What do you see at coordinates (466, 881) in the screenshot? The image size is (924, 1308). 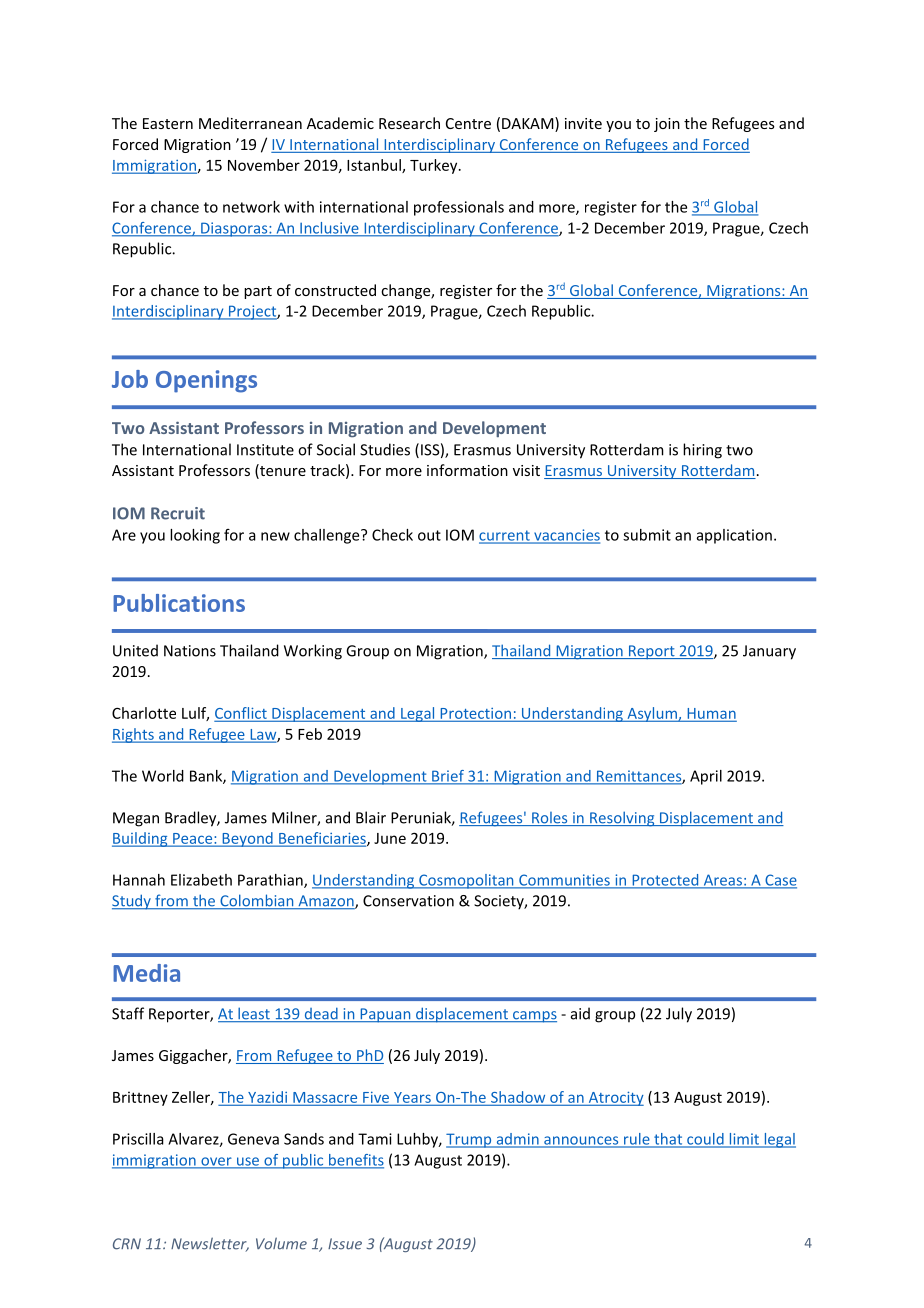 I see `Cosmopolitan` at bounding box center [466, 881].
